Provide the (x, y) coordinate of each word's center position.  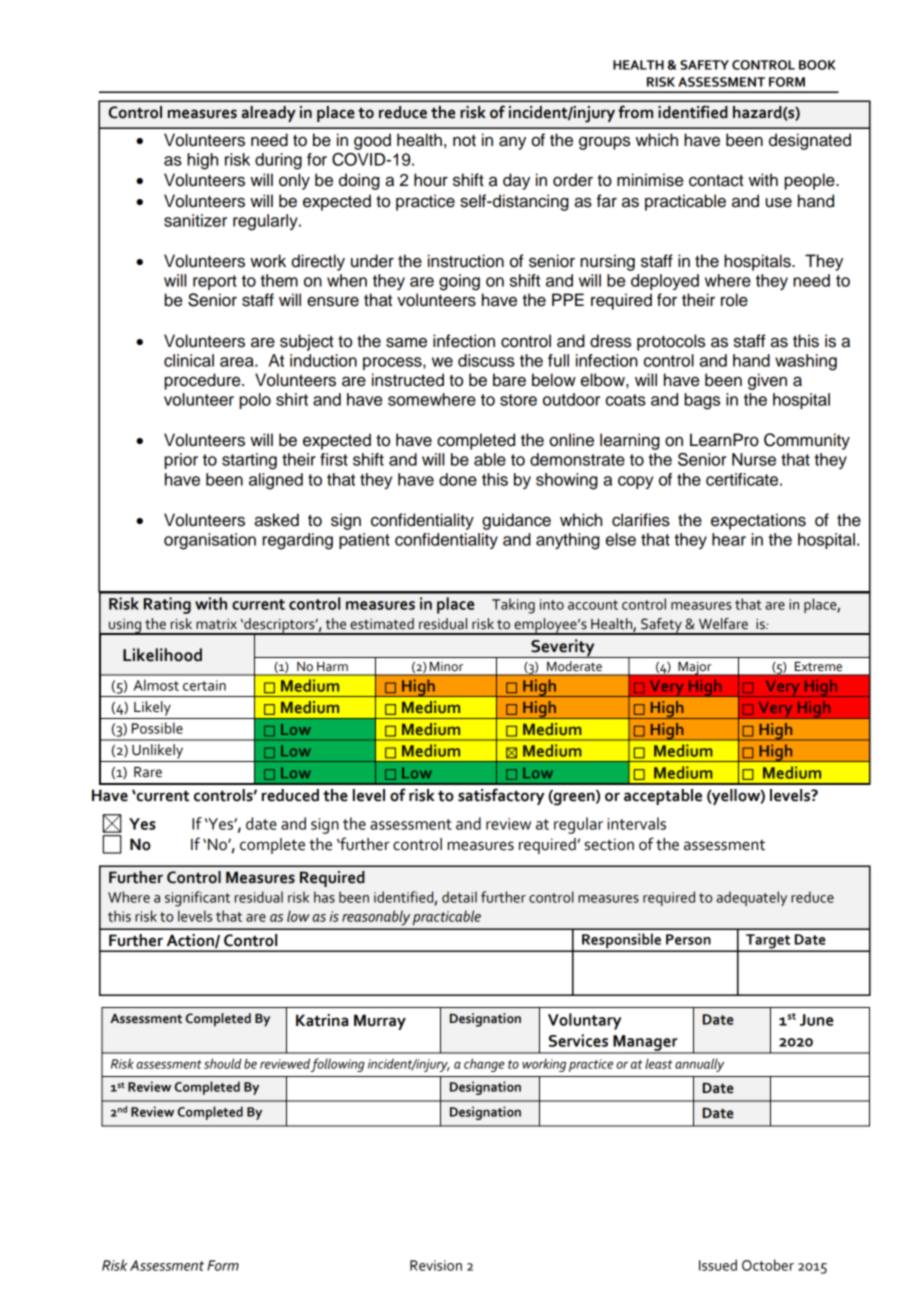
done (458, 479)
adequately (751, 898)
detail (459, 897)
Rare (148, 772)
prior (181, 461)
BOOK (817, 65)
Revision (436, 1265)
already (269, 114)
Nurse (754, 459)
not (464, 141)
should (222, 1063)
